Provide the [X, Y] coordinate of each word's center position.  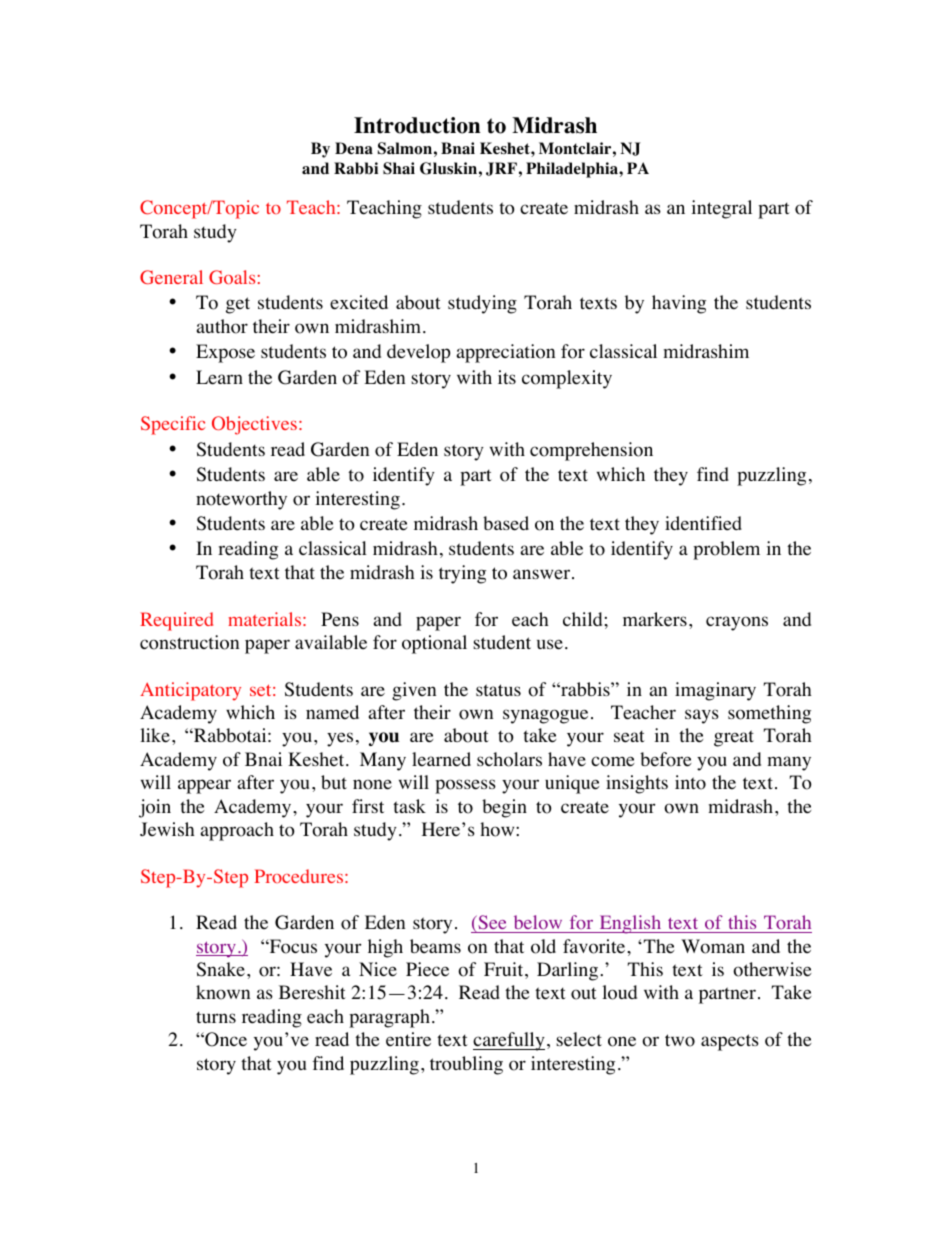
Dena [354, 148]
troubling [466, 1065]
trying [462, 574]
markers [655, 619]
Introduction [417, 125]
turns [216, 1017]
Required [176, 621]
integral [721, 209]
